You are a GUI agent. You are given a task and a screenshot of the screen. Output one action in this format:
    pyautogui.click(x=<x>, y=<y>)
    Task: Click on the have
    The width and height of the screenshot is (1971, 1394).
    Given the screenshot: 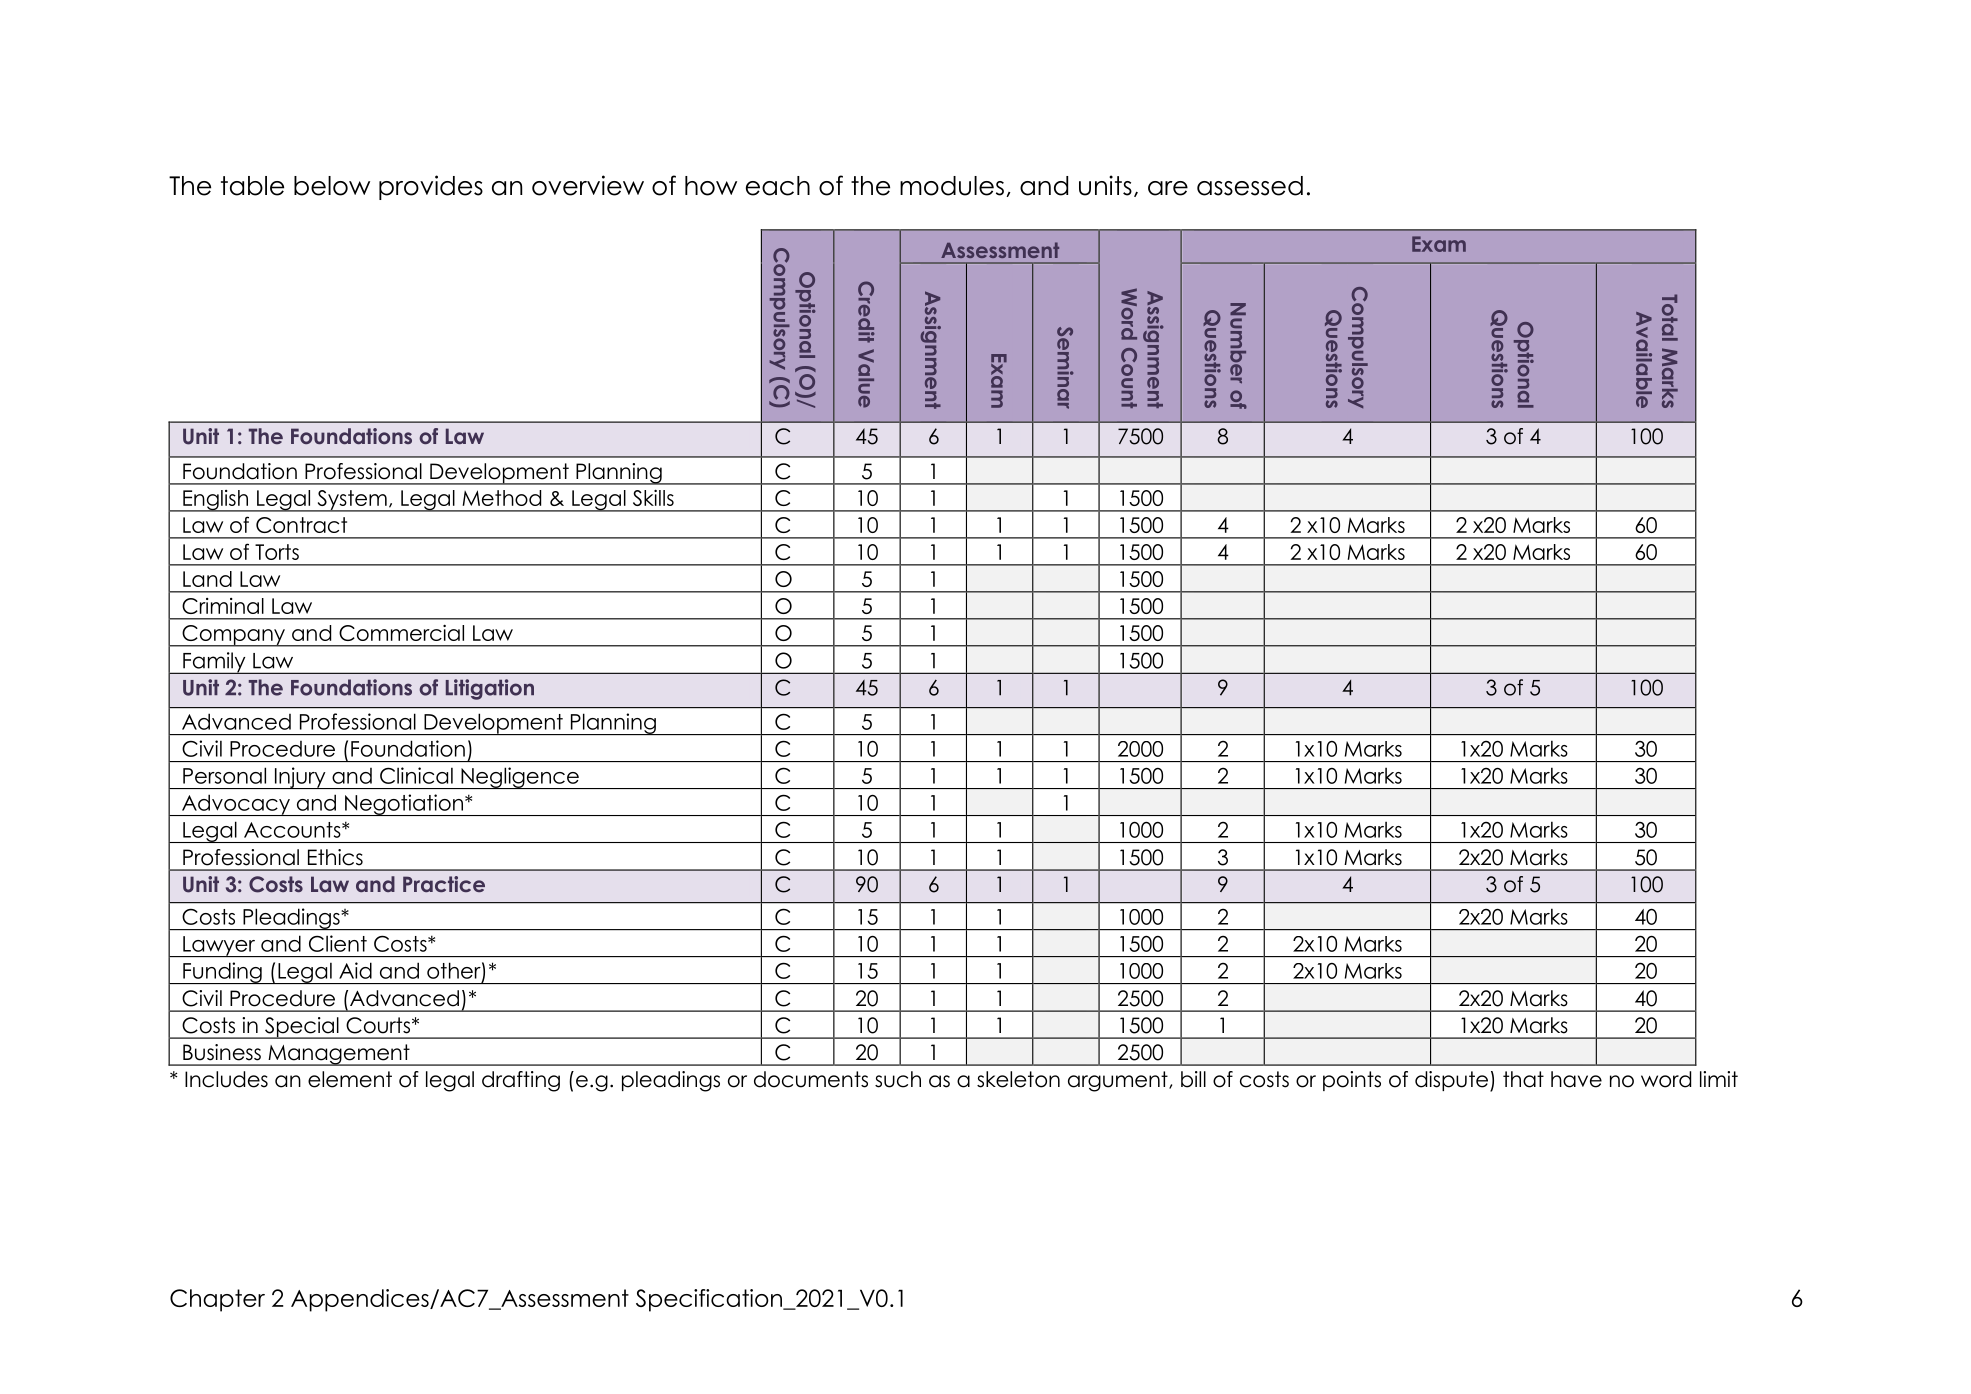 What is the action you would take?
    pyautogui.click(x=1576, y=1079)
